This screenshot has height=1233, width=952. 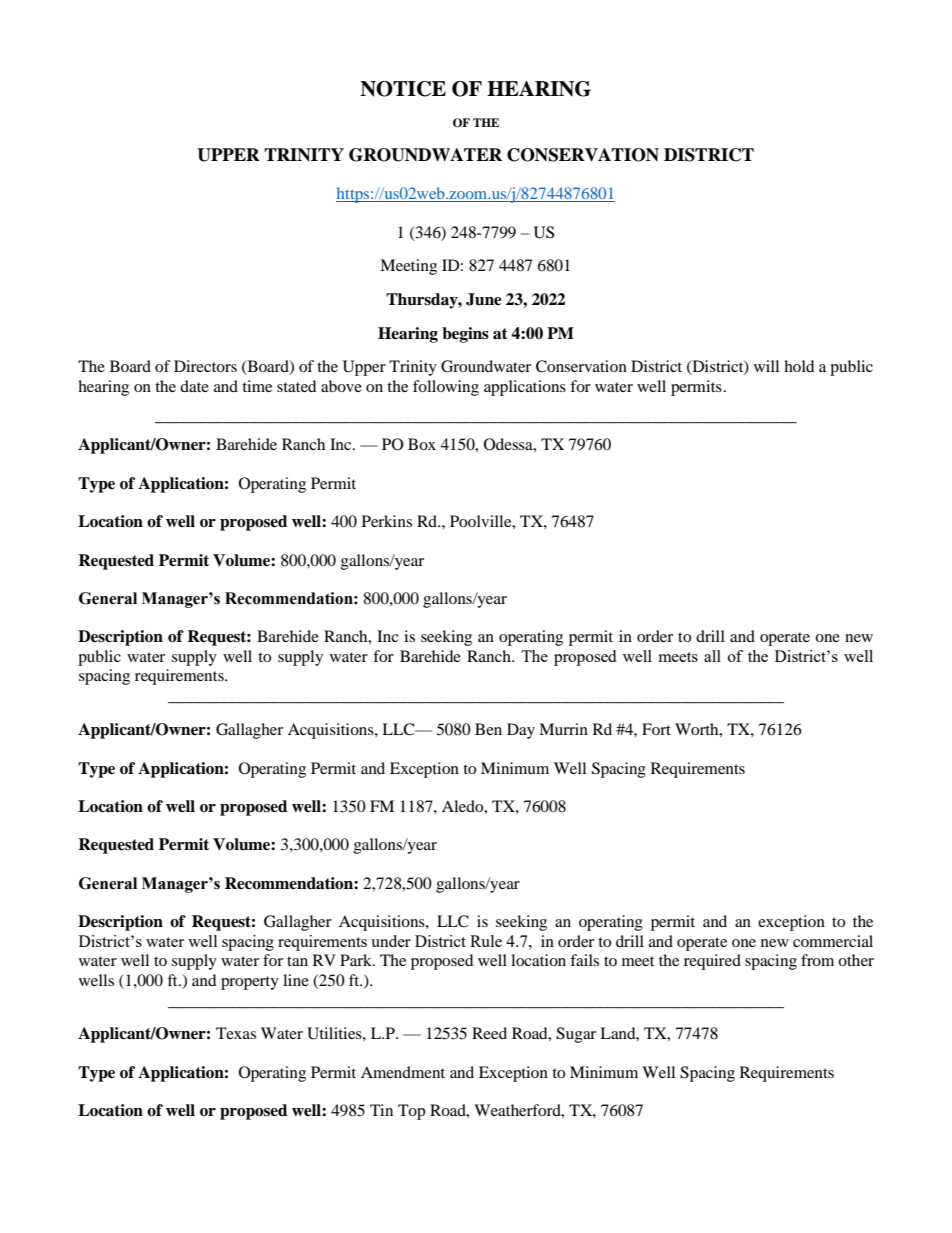 I want to click on begins, so click(x=465, y=335).
